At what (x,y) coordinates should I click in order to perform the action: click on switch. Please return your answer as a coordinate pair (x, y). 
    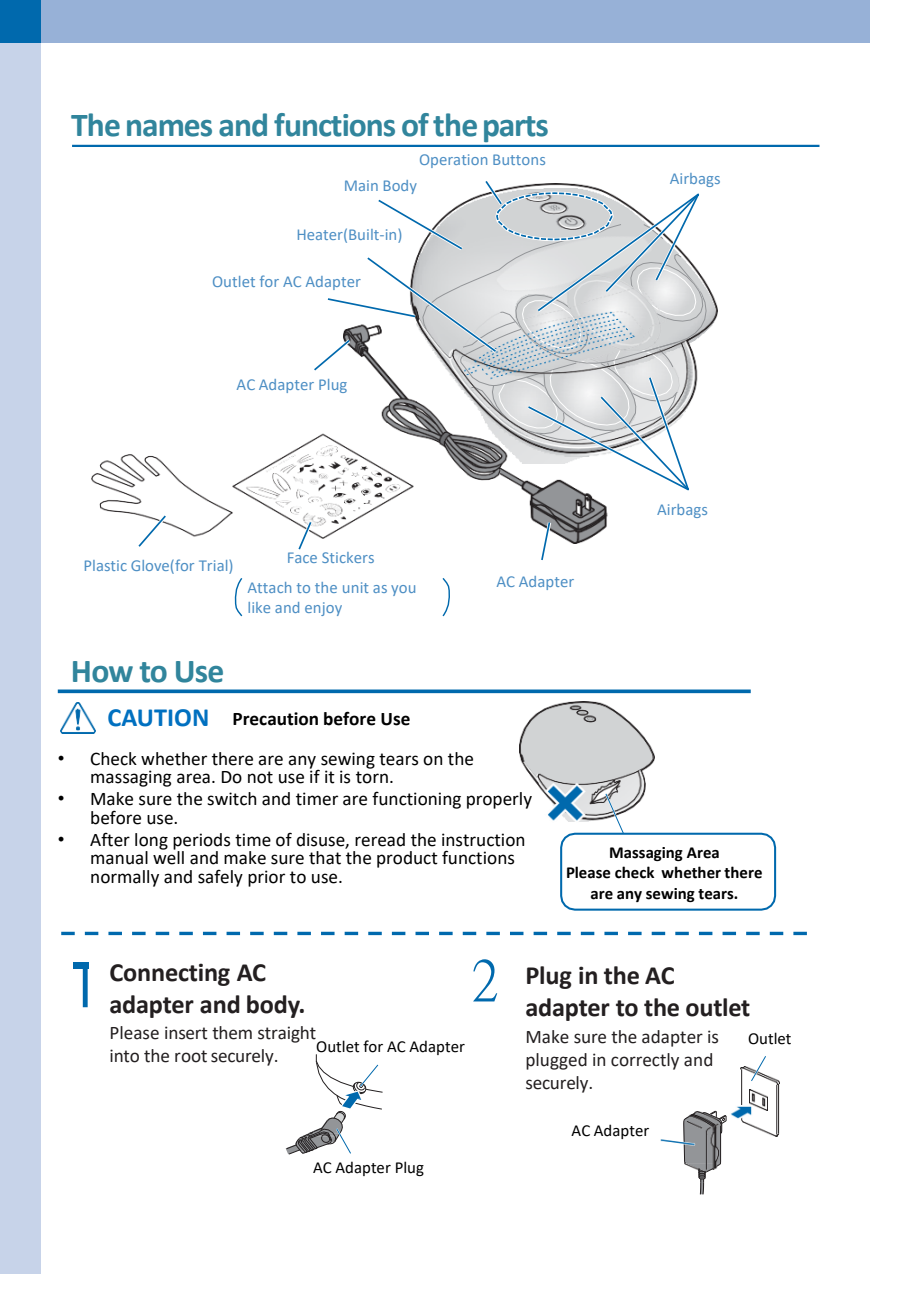
    Looking at the image, I should click on (232, 799).
